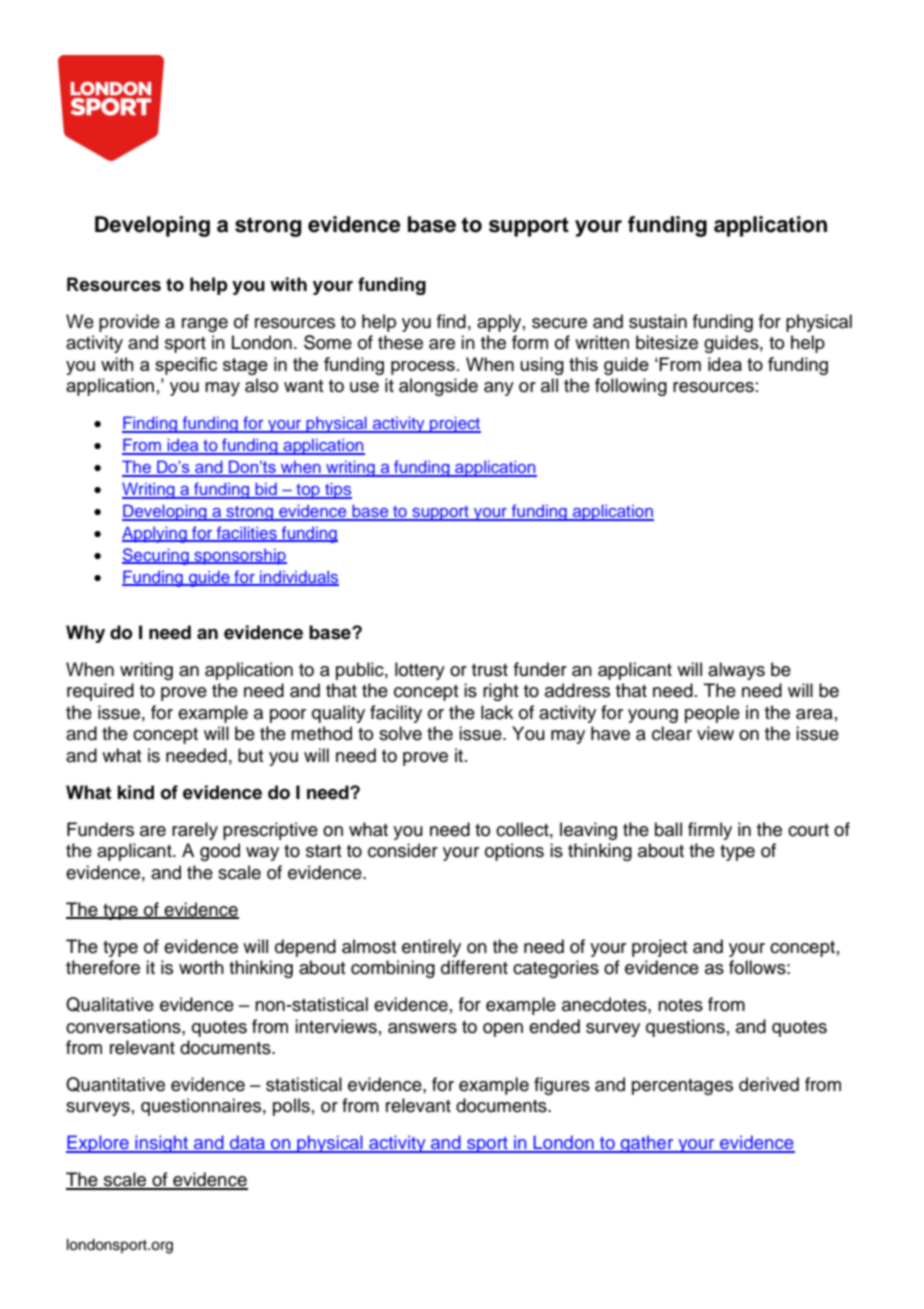 Image resolution: width=924 pixels, height=1309 pixels. I want to click on solve, so click(400, 733).
